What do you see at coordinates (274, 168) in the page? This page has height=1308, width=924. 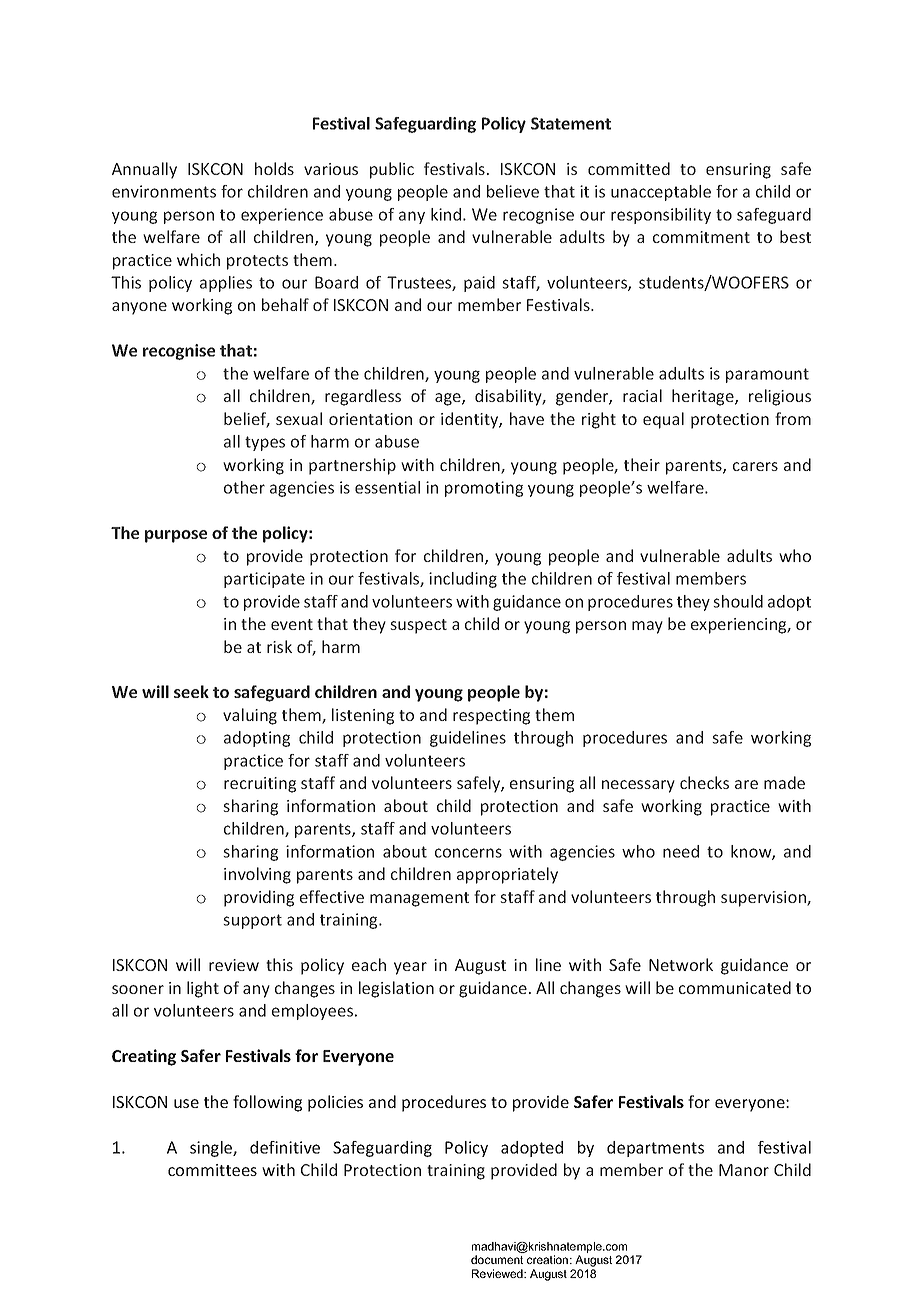 I see `holds` at bounding box center [274, 168].
